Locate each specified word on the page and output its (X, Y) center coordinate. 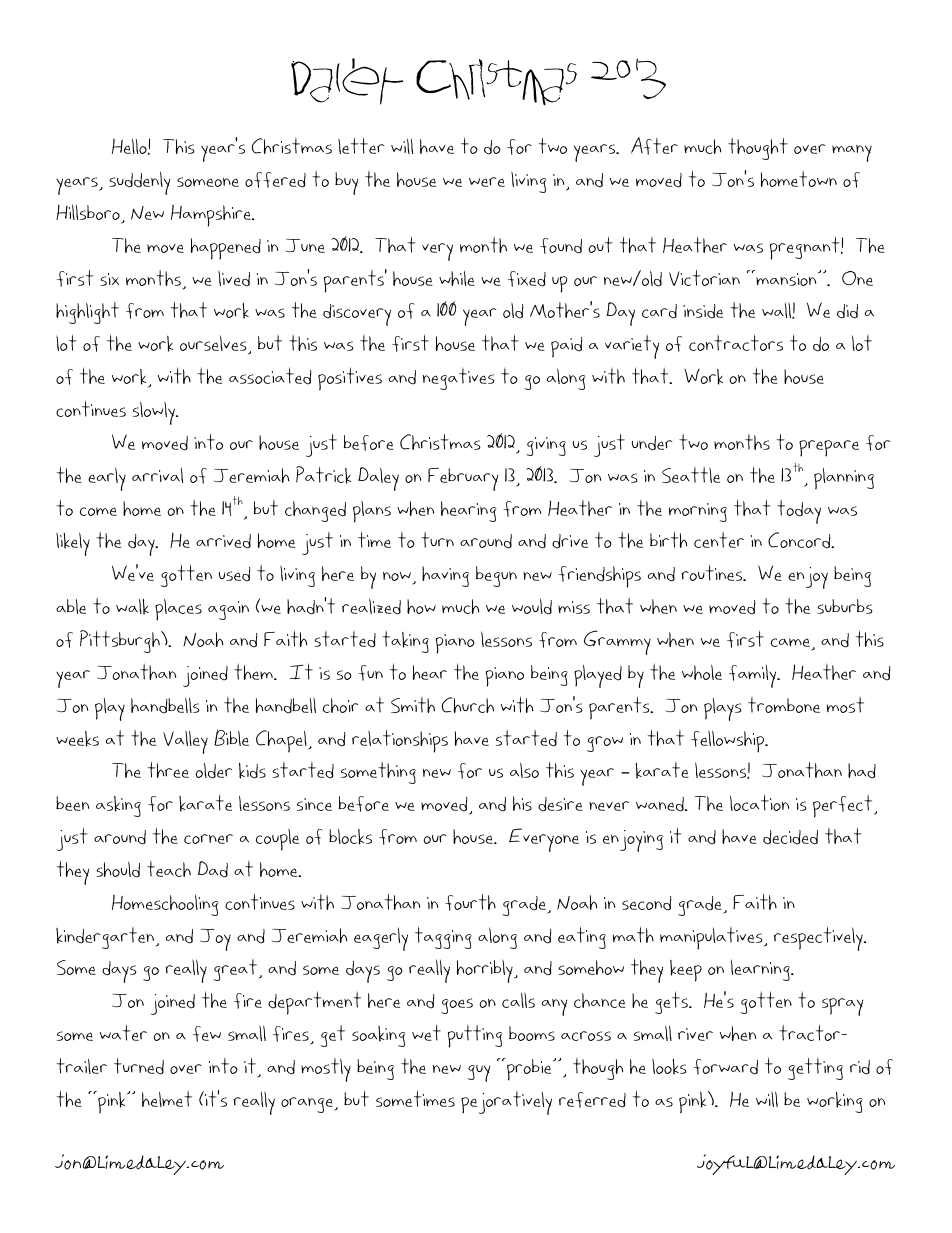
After (654, 146)
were (487, 182)
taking (405, 642)
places (178, 609)
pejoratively (506, 1103)
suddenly (139, 183)
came (790, 642)
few (207, 1034)
